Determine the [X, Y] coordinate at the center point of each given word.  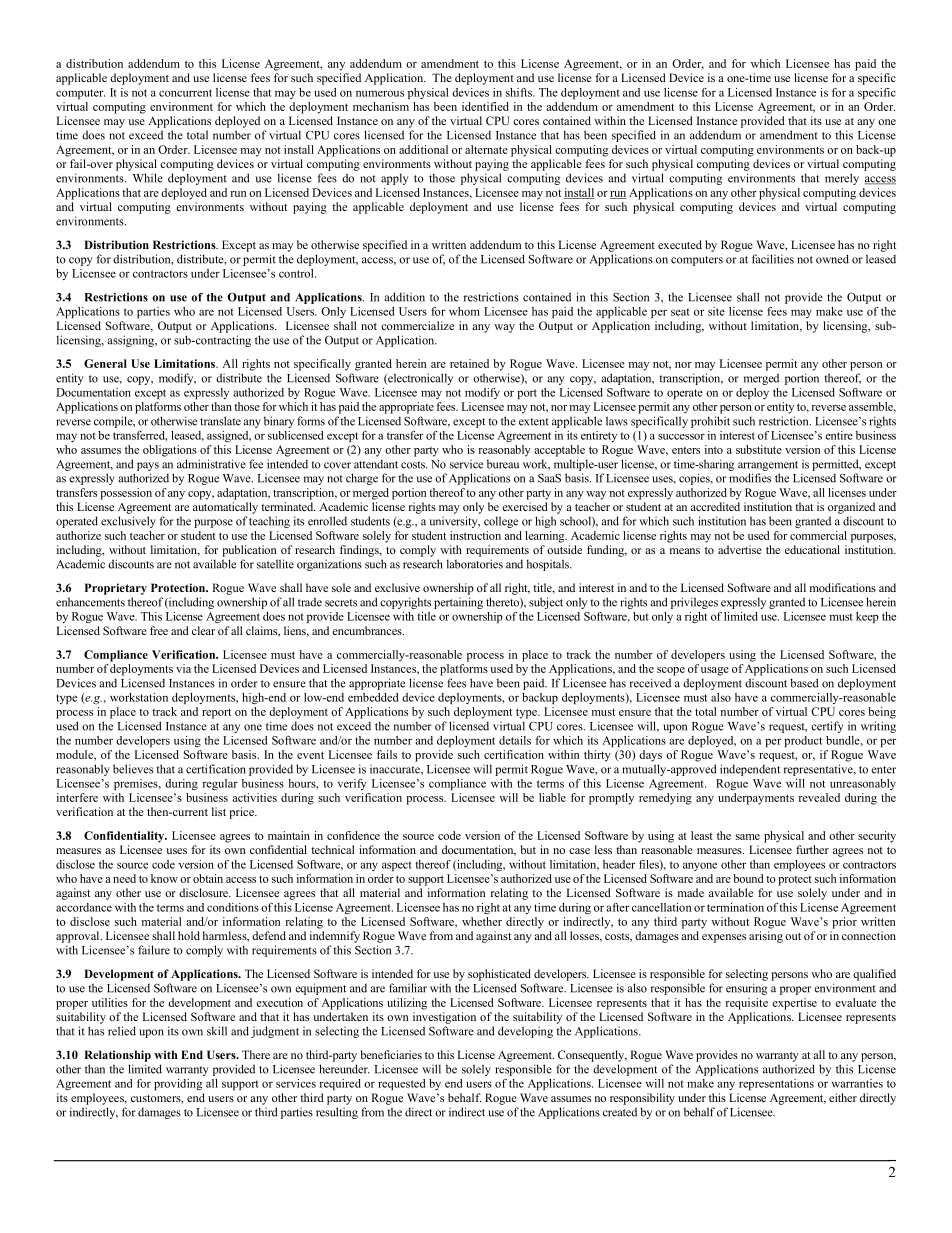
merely [842, 179]
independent [750, 770]
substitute [759, 449]
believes [133, 769]
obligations [170, 451]
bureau [503, 464]
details [515, 740]
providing [178, 1084]
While [148, 178]
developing [525, 1032]
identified [485, 106]
